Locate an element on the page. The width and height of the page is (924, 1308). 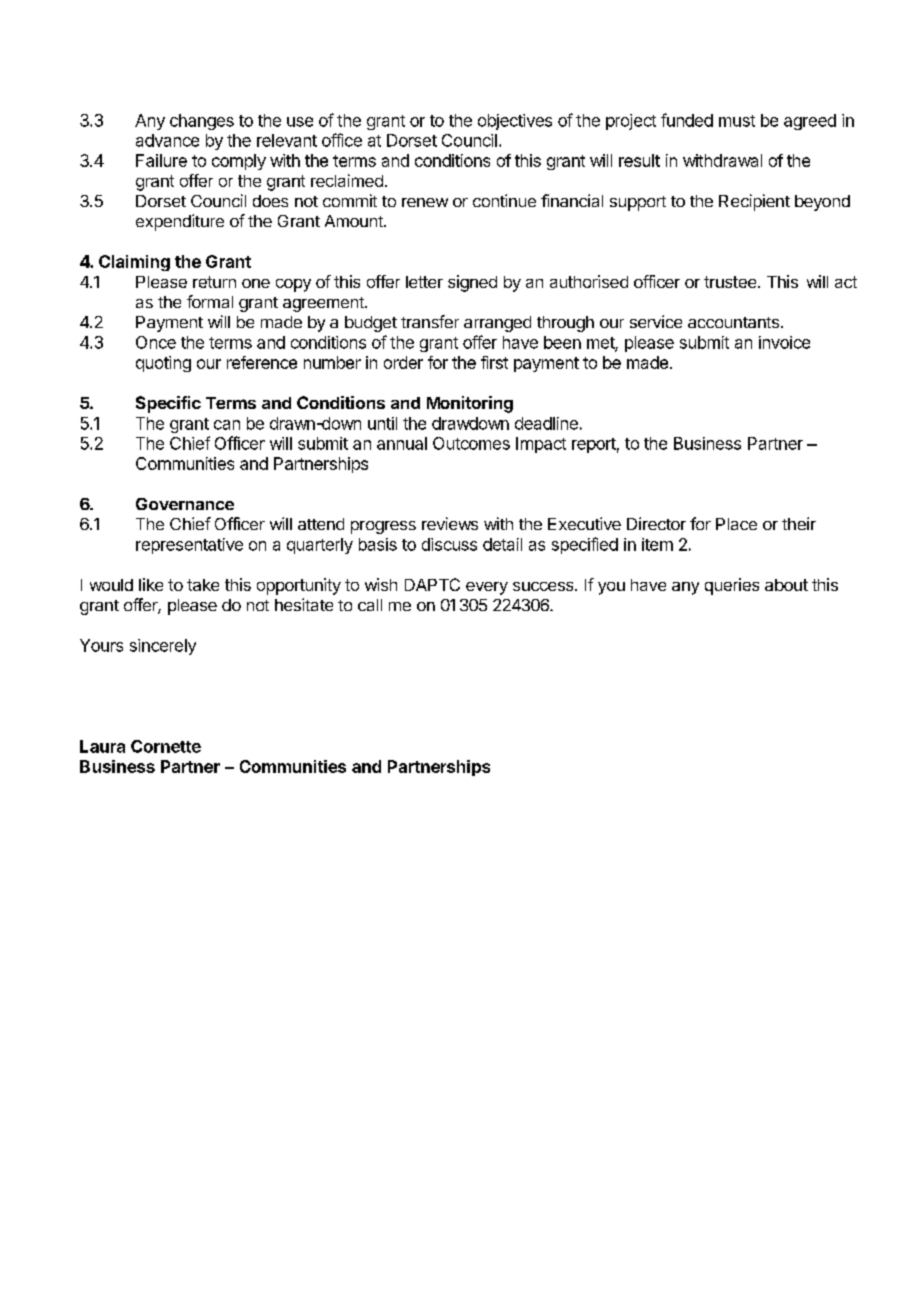
arranged is located at coordinates (497, 324).
